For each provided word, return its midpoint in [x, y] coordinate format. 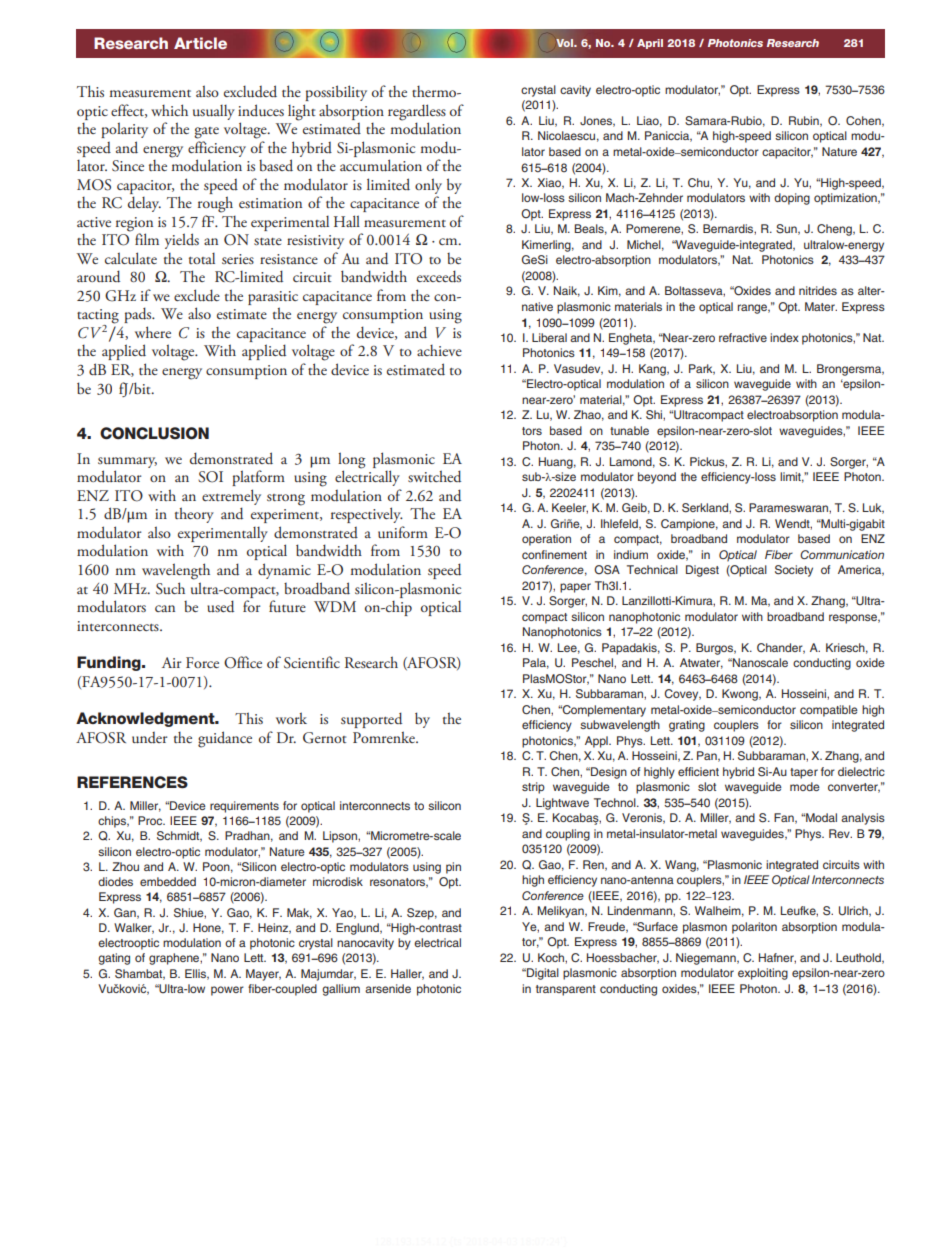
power [227, 991]
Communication [842, 554]
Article [200, 43]
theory [194, 515]
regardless [417, 112]
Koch [552, 957]
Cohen [864, 121]
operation [546, 540]
